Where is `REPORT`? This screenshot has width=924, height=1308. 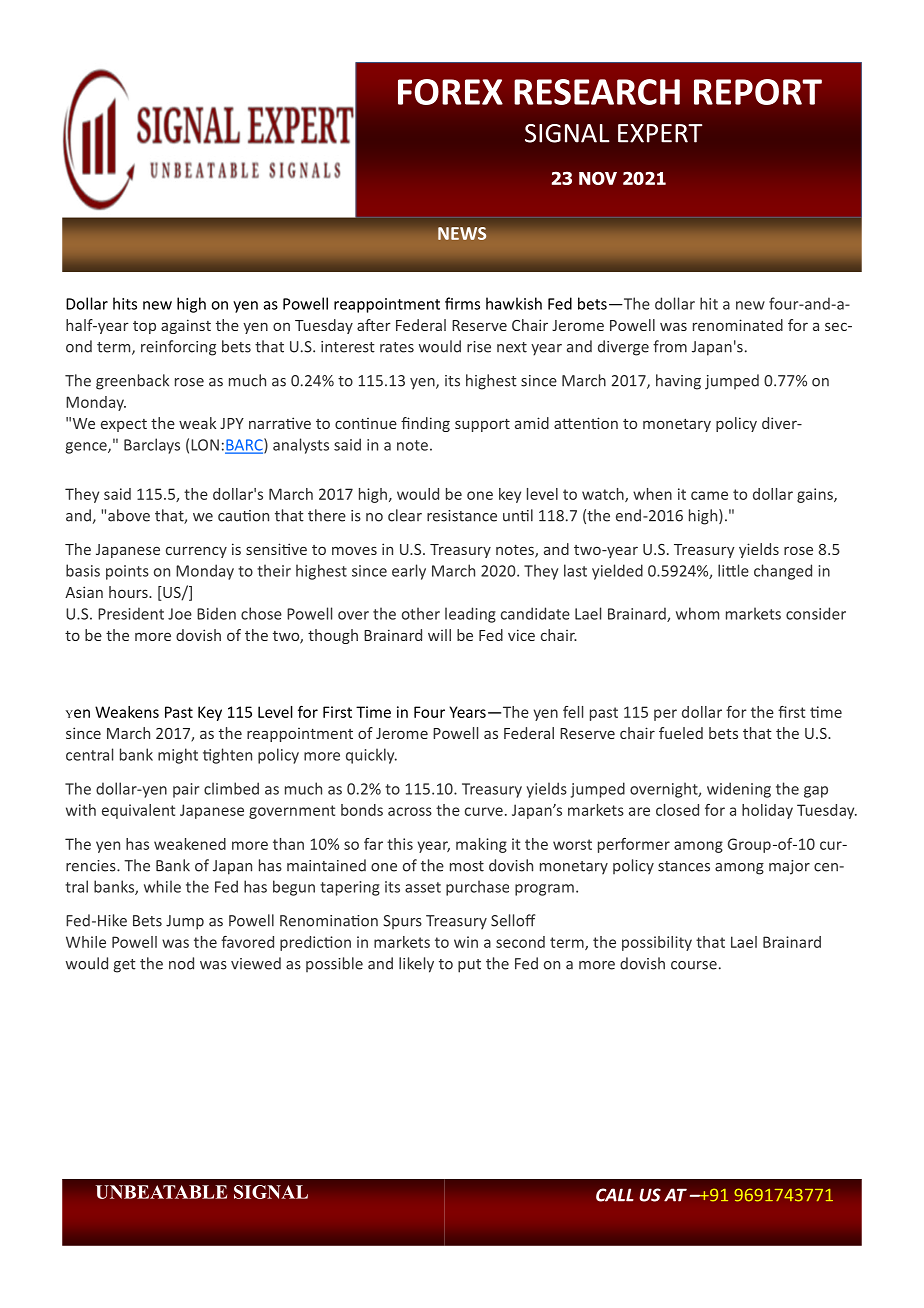
REPORT is located at coordinates (758, 92).
